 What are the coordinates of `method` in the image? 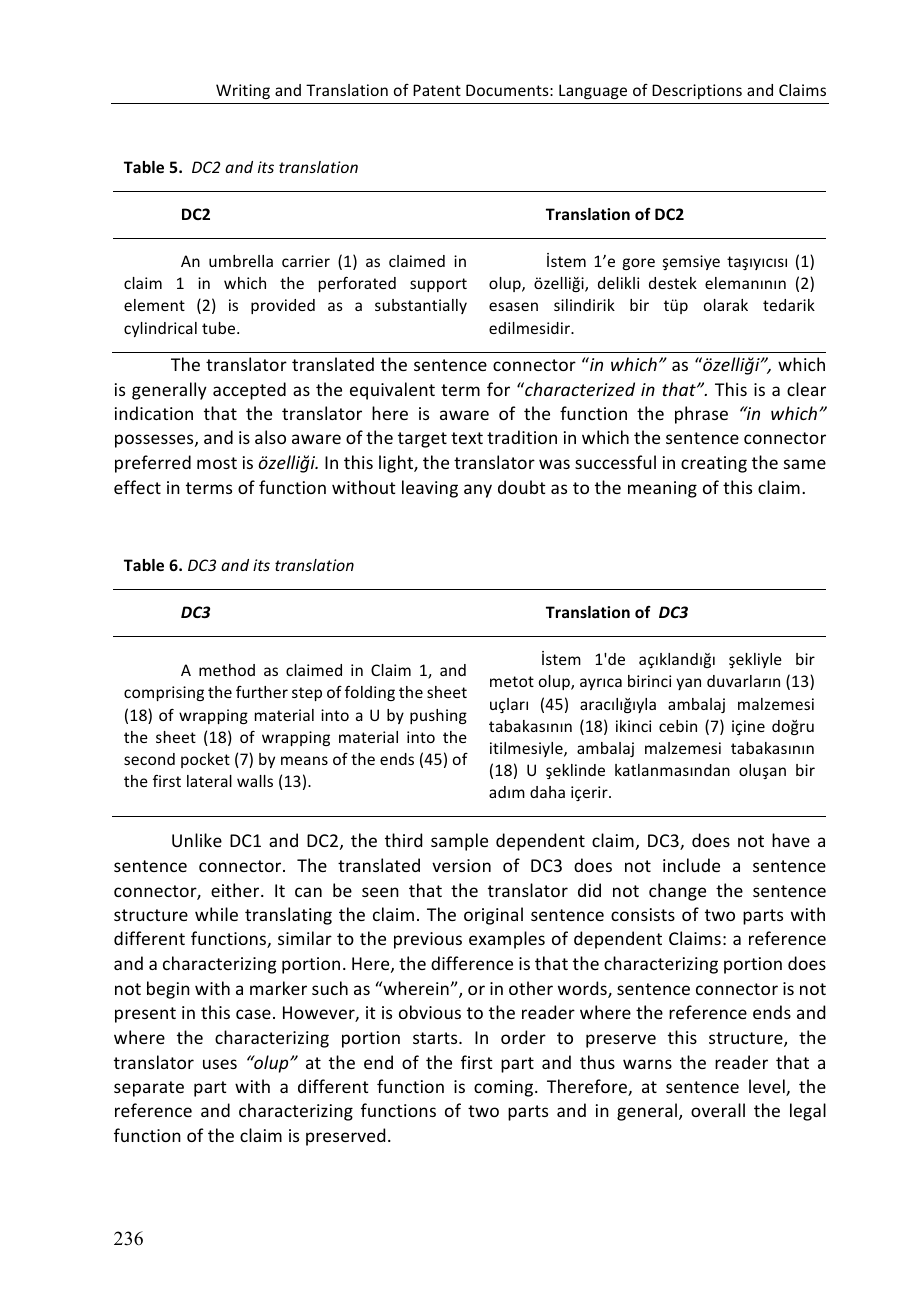 It's located at (227, 670).
